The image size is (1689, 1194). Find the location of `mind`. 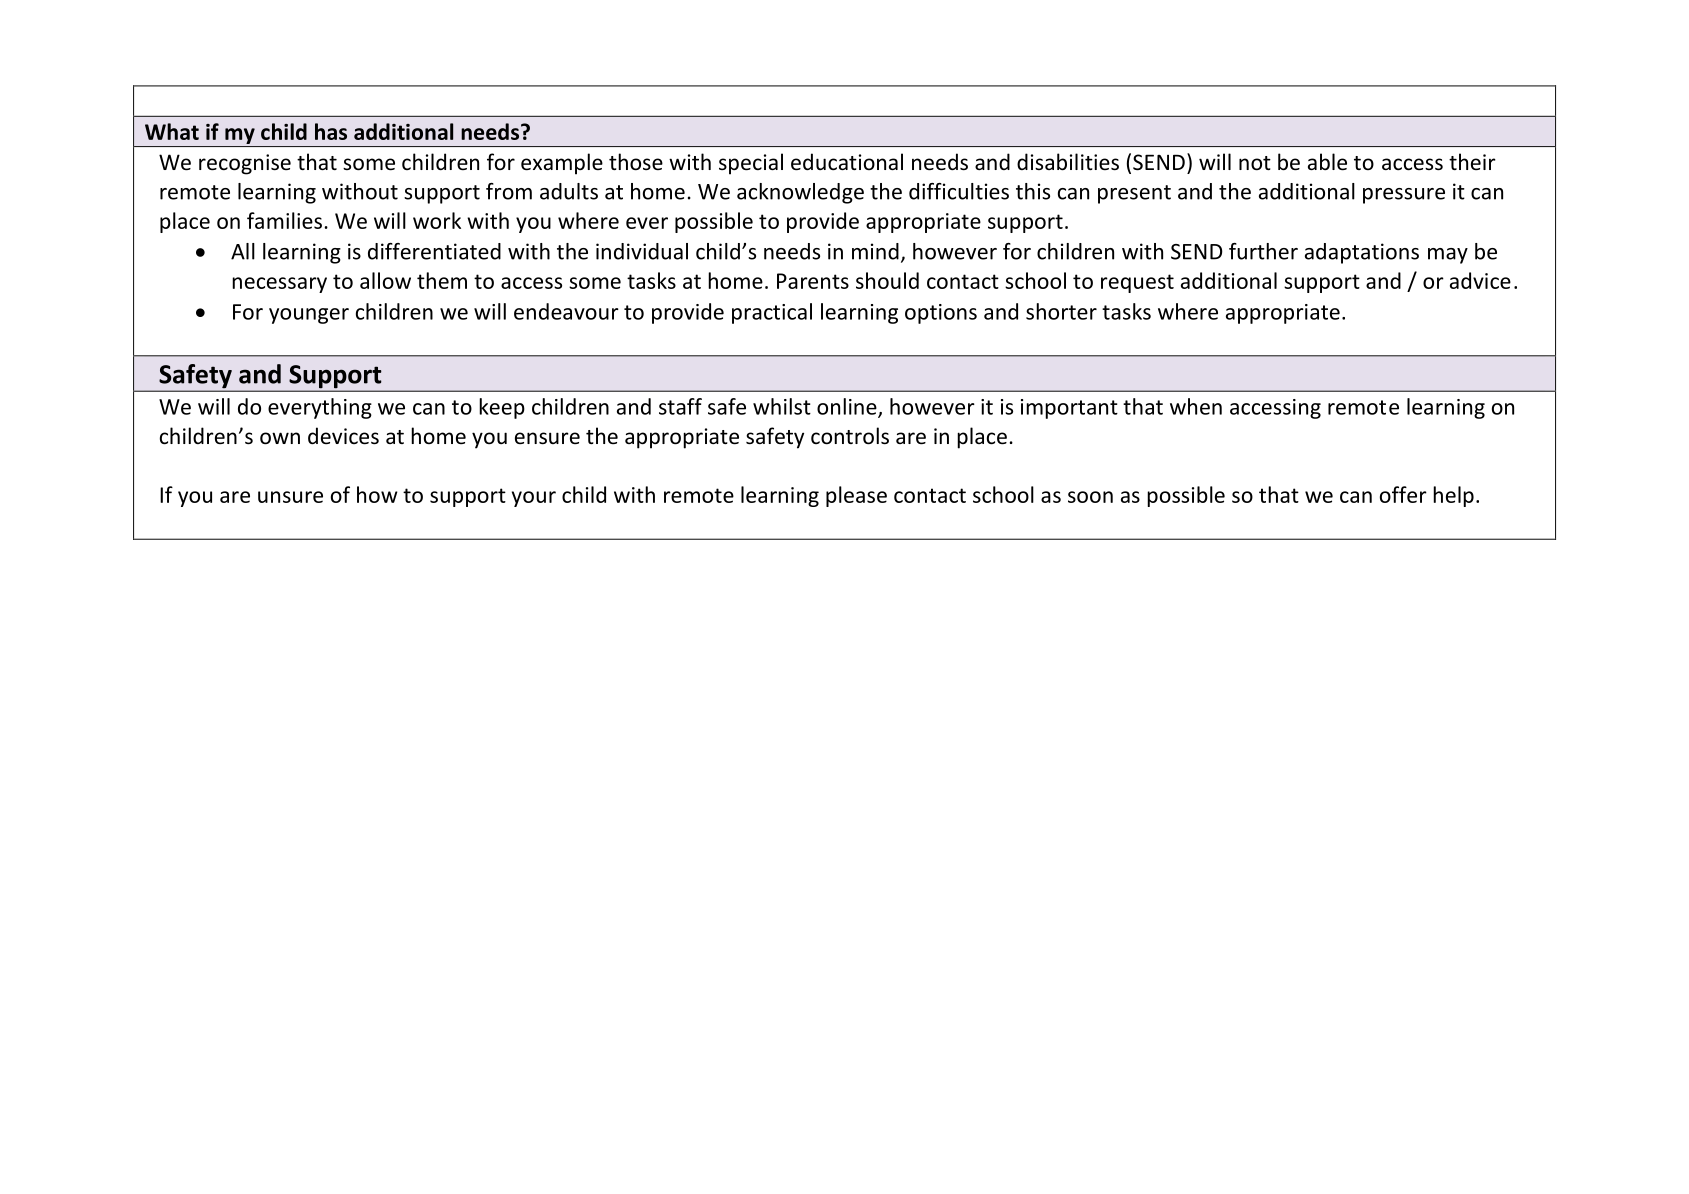

mind is located at coordinates (875, 251).
